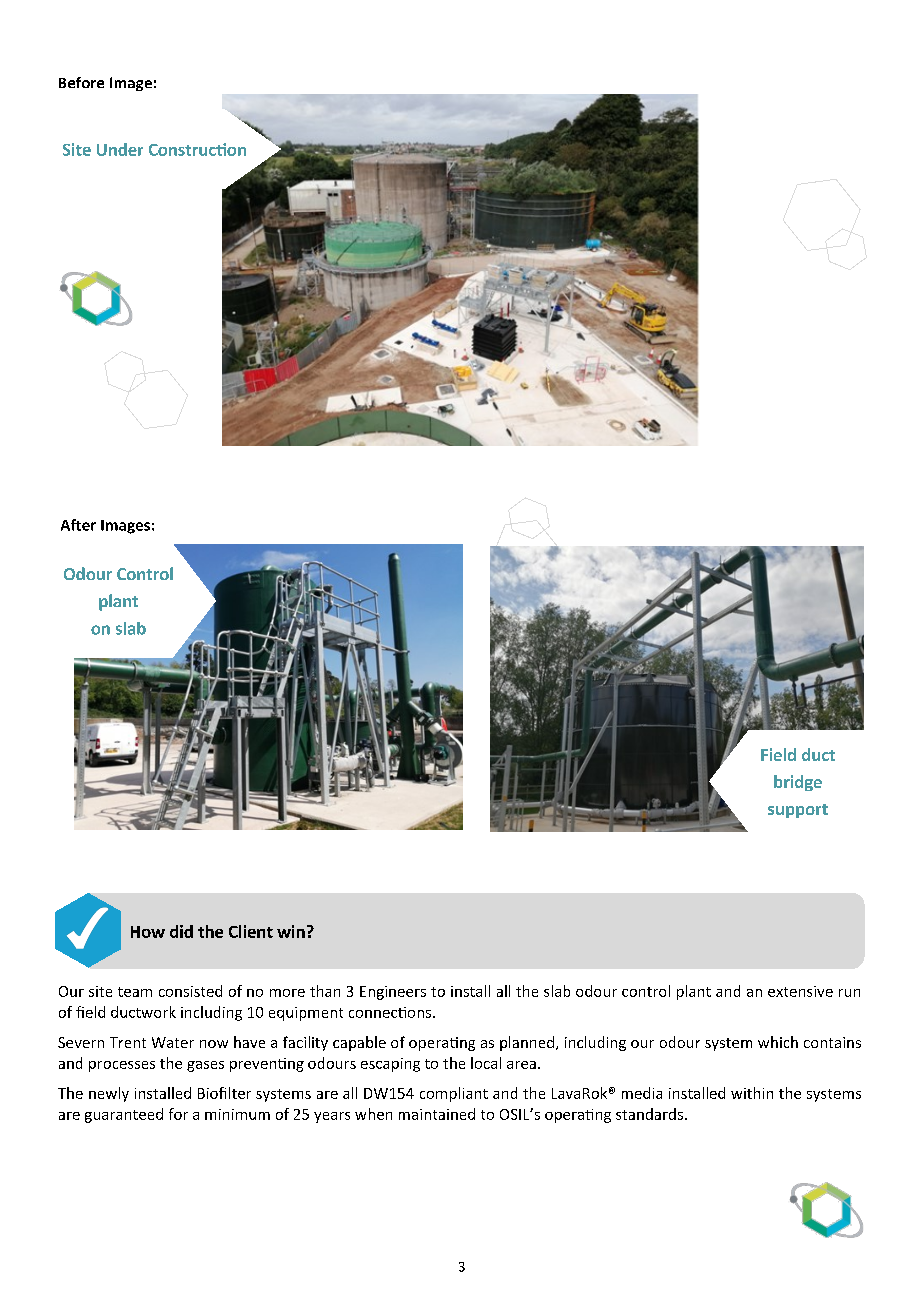 This screenshot has height=1308, width=924. Describe the element at coordinates (81, 82) in the screenshot. I see `Before` at that location.
